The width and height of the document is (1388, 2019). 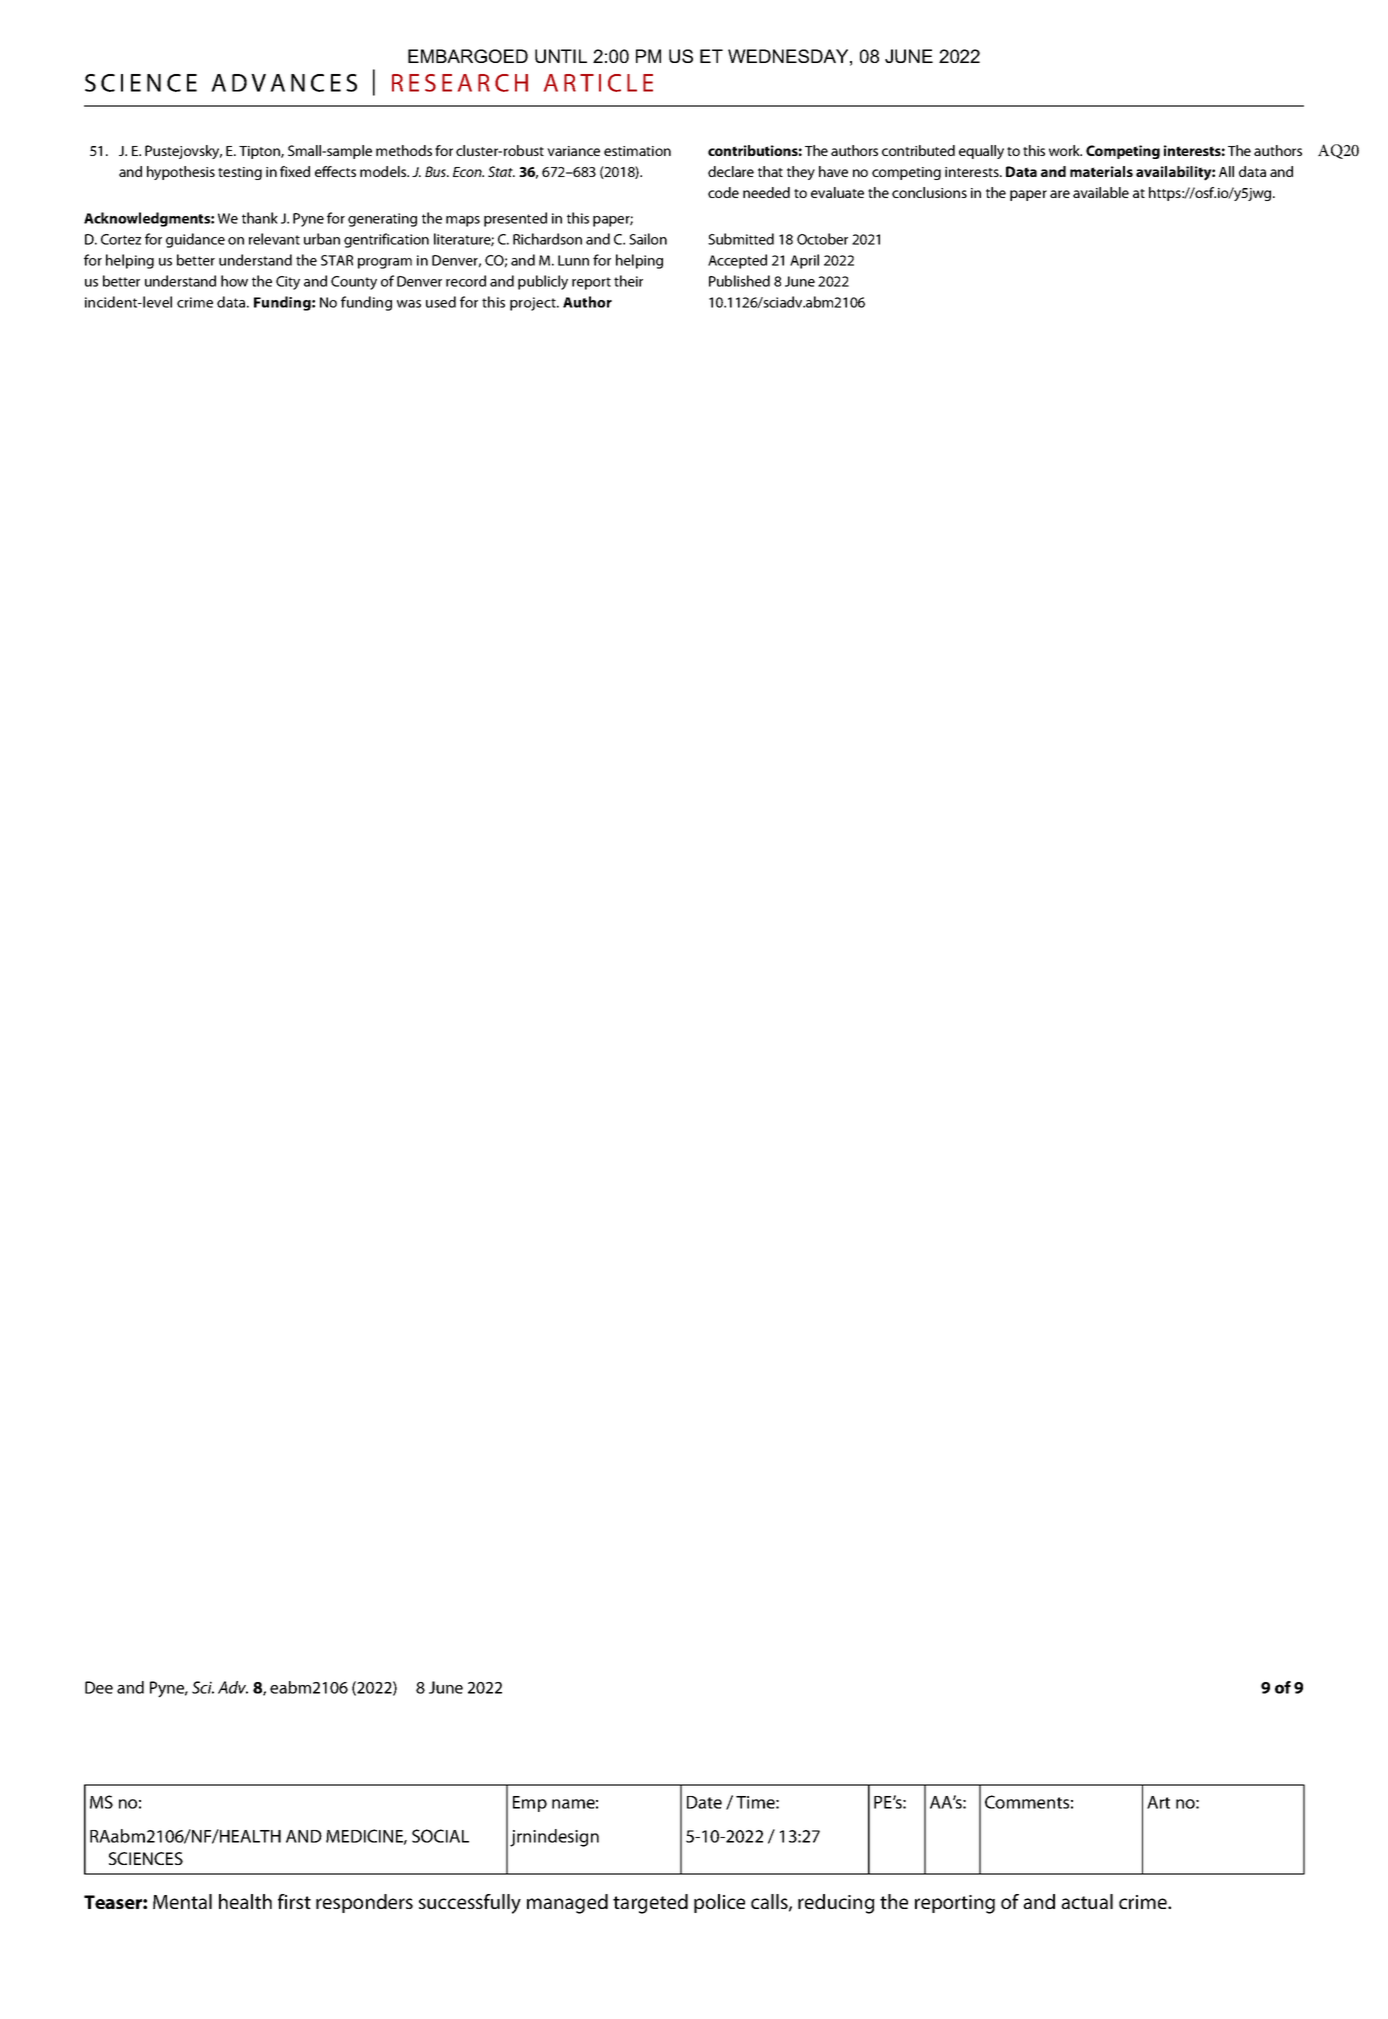 I want to click on their, so click(x=628, y=281).
